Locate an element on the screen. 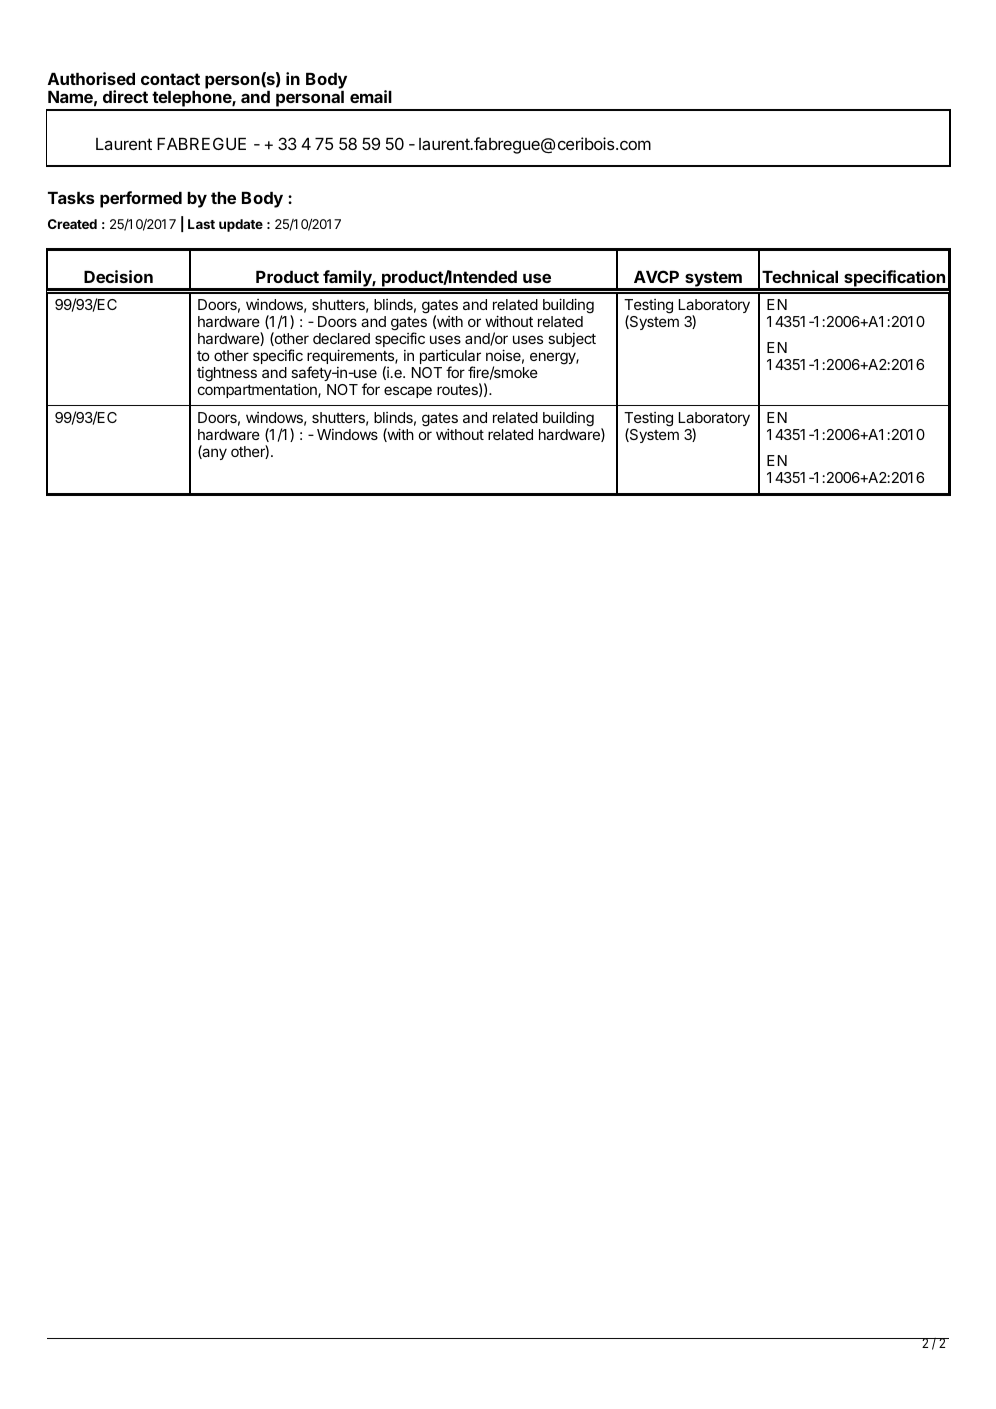  Last is located at coordinates (201, 224).
